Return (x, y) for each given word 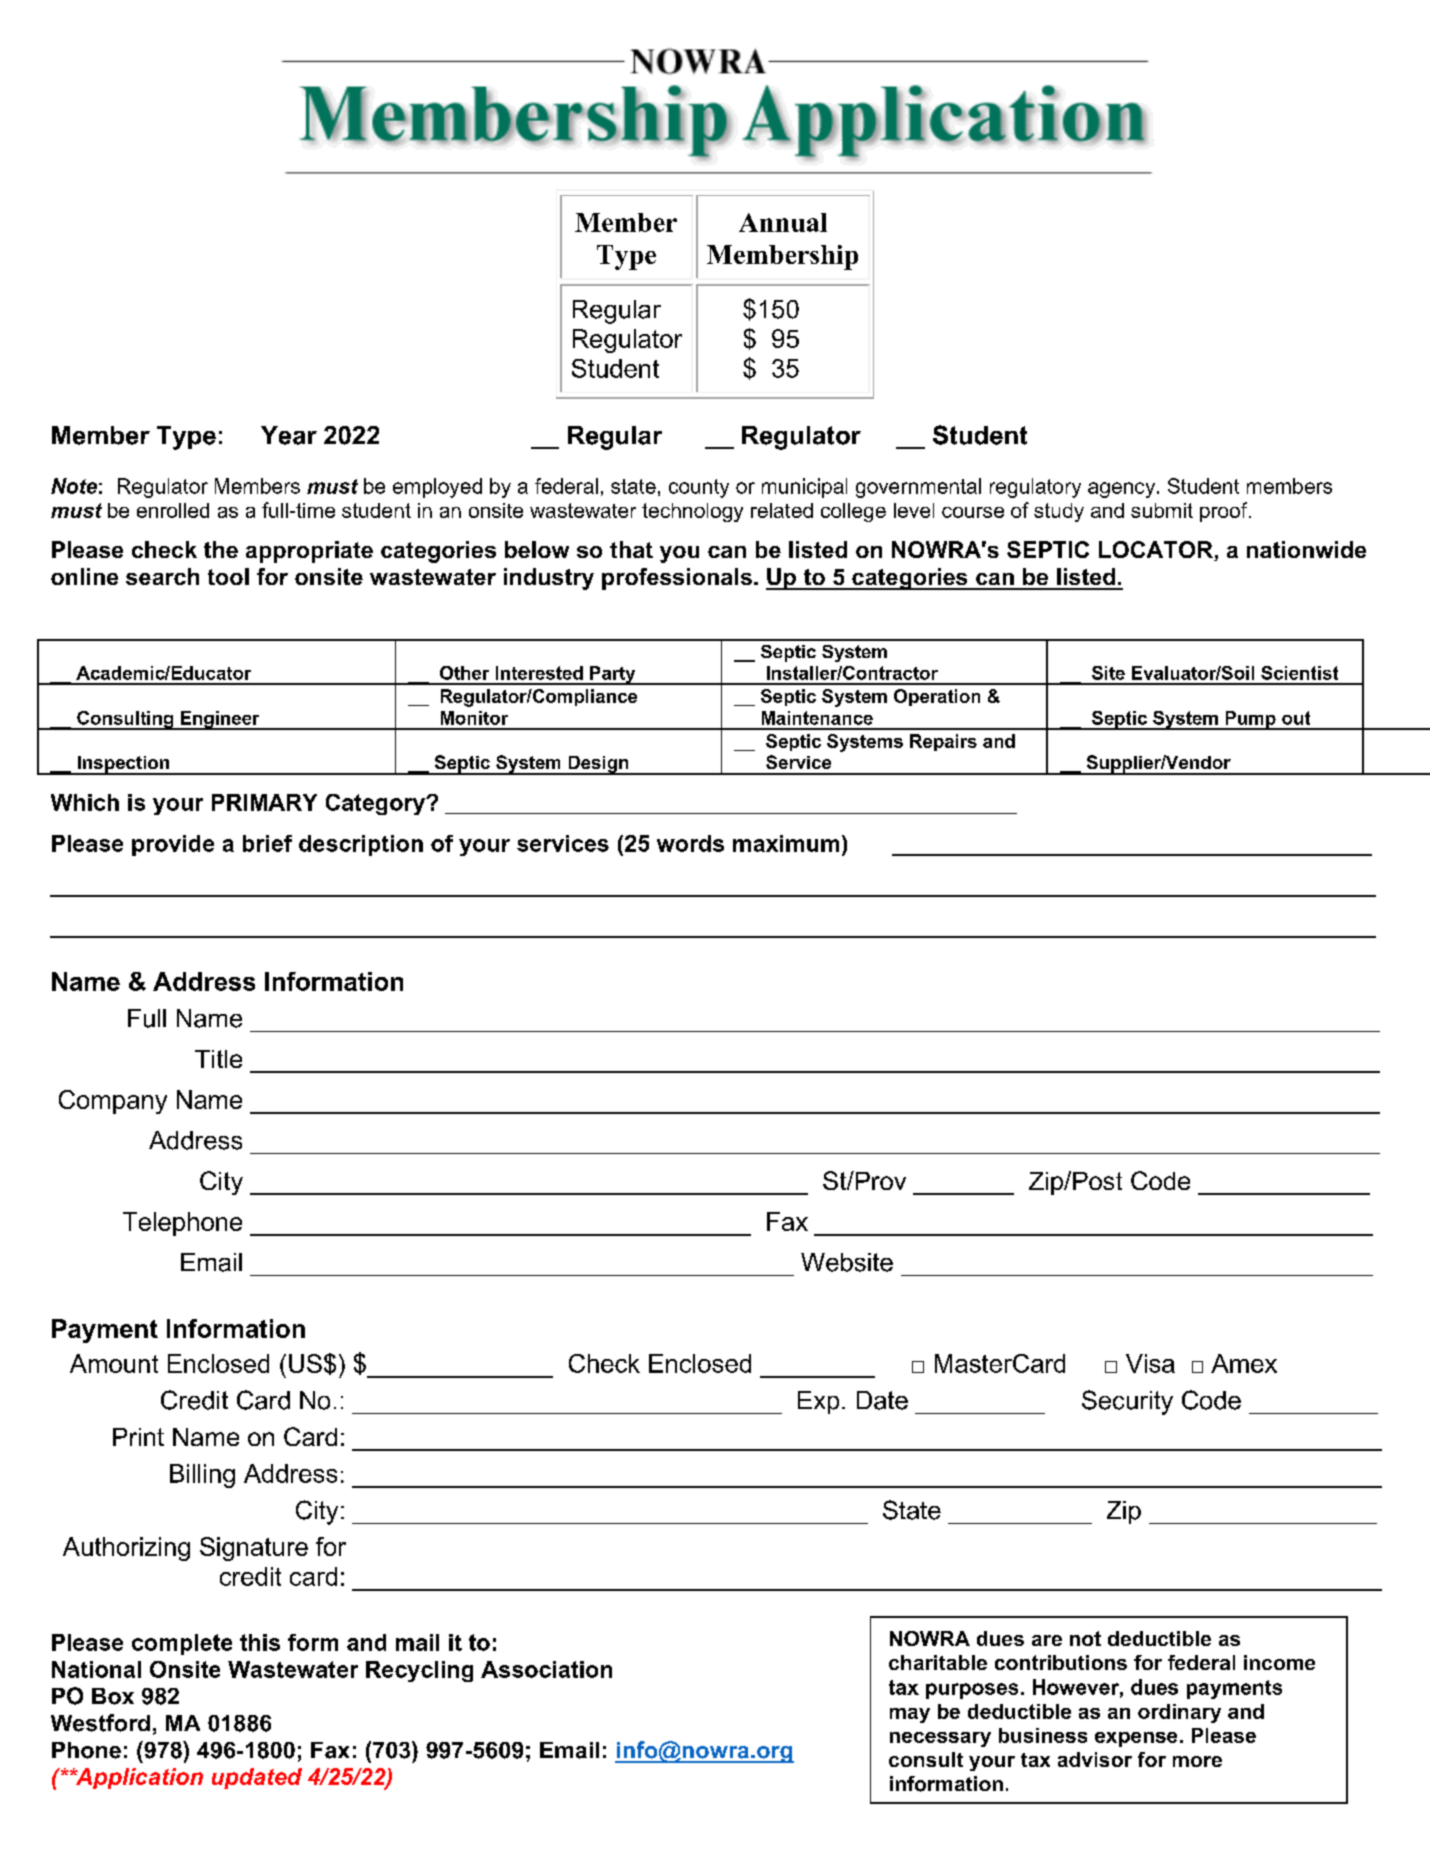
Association (546, 1669)
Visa (1150, 1363)
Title (218, 1059)
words (690, 843)
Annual (783, 222)
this (260, 1642)
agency (1123, 490)
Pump (1250, 720)
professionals (677, 579)
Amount (114, 1363)
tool (228, 576)
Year (289, 435)
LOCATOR (1157, 551)
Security (1127, 1402)
